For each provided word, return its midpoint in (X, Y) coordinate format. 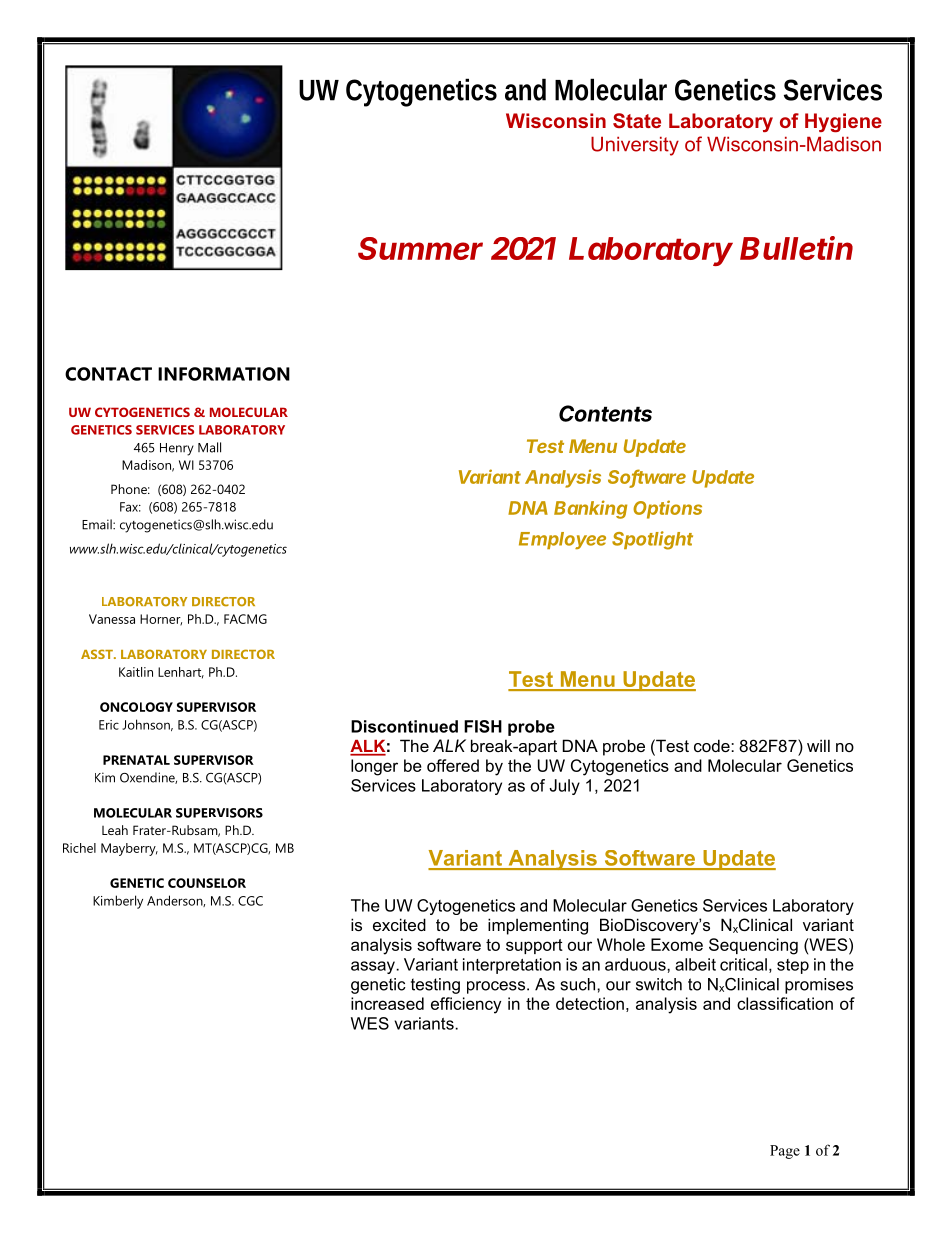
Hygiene (843, 123)
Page (785, 1152)
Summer (420, 248)
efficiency (466, 1005)
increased (387, 1003)
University (635, 146)
